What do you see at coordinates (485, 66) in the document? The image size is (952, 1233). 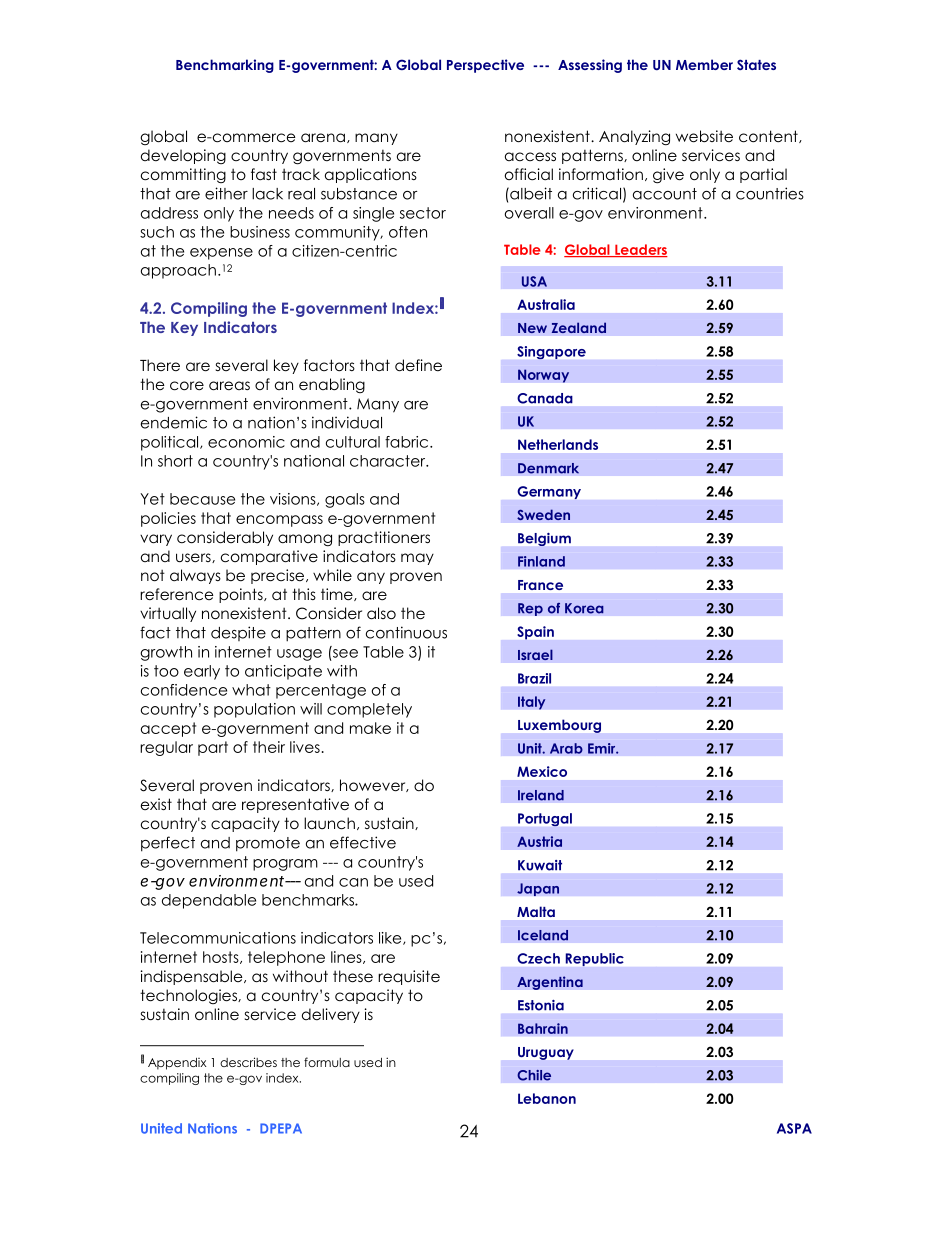 I see `Perspective` at bounding box center [485, 66].
